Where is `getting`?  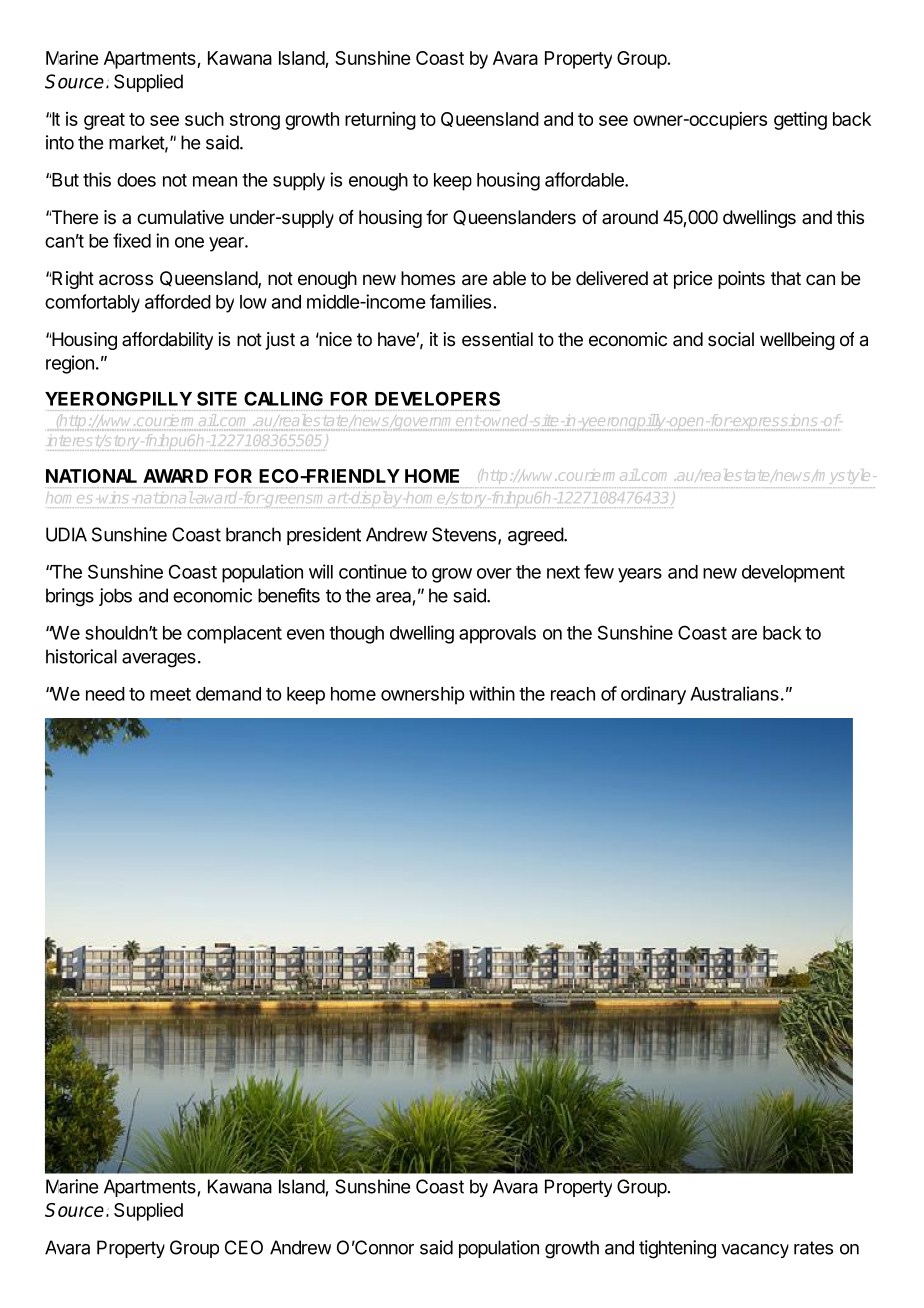
getting is located at coordinates (800, 120).
